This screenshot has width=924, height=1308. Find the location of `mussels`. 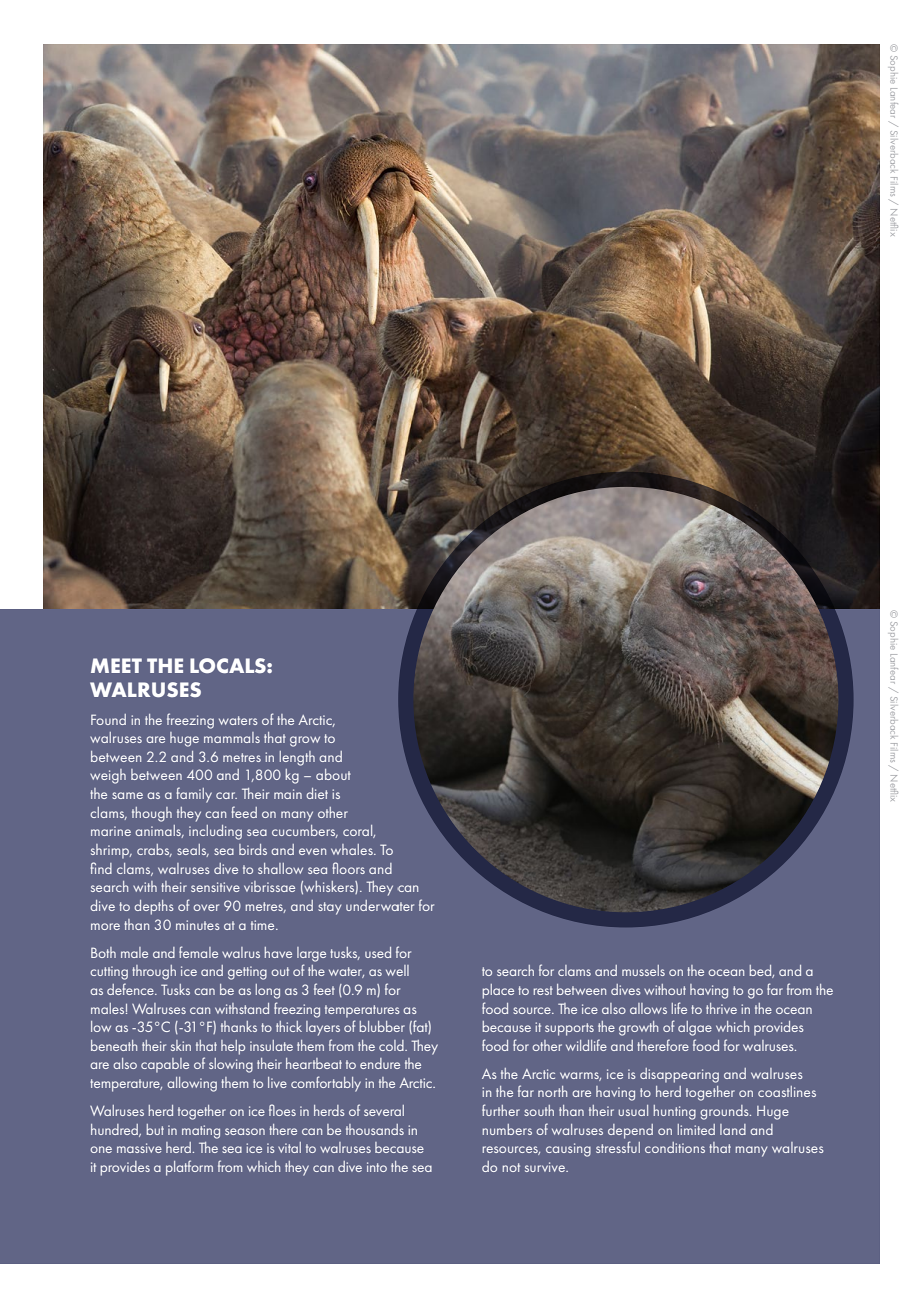

mussels is located at coordinates (643, 970).
